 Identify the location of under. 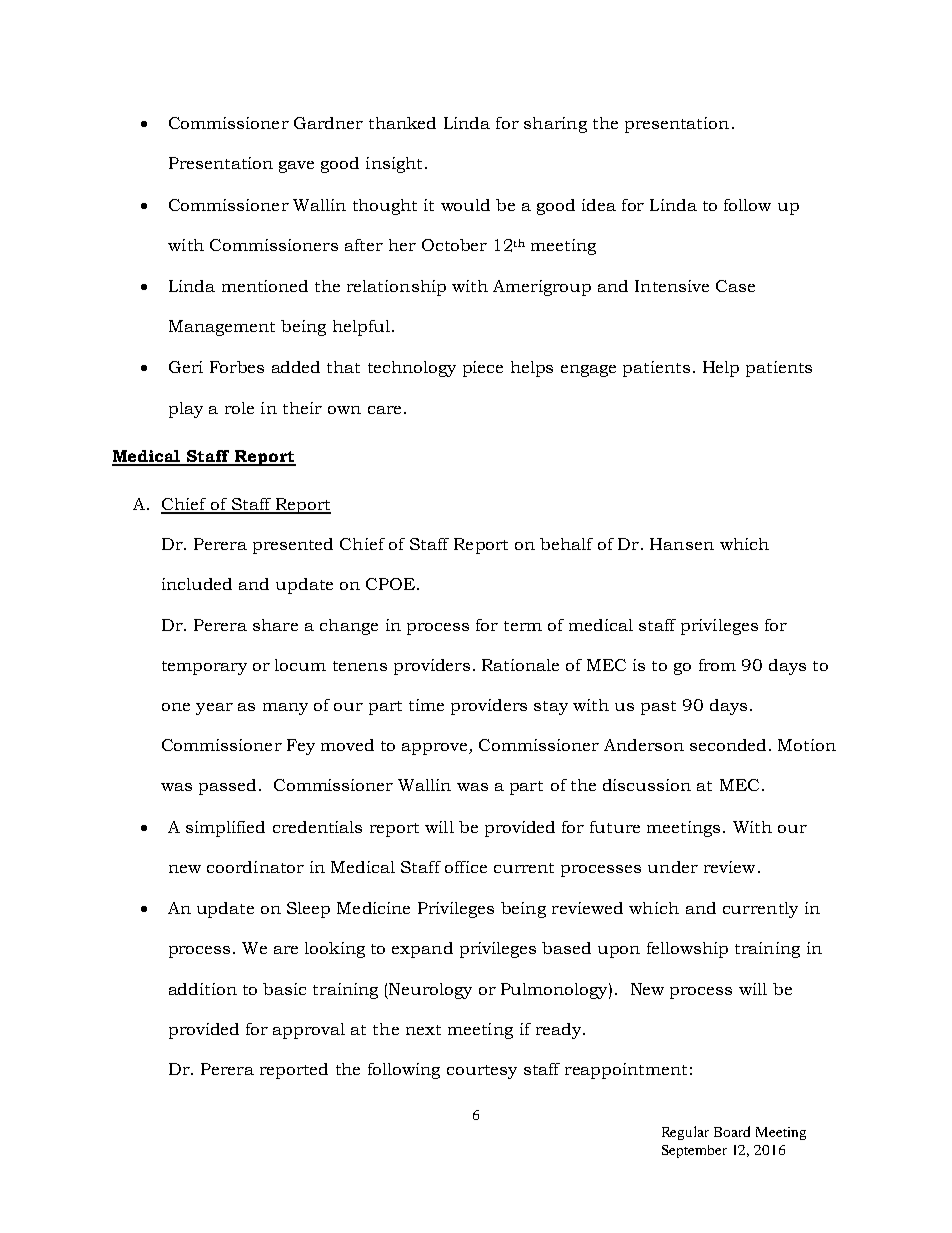
(673, 867).
